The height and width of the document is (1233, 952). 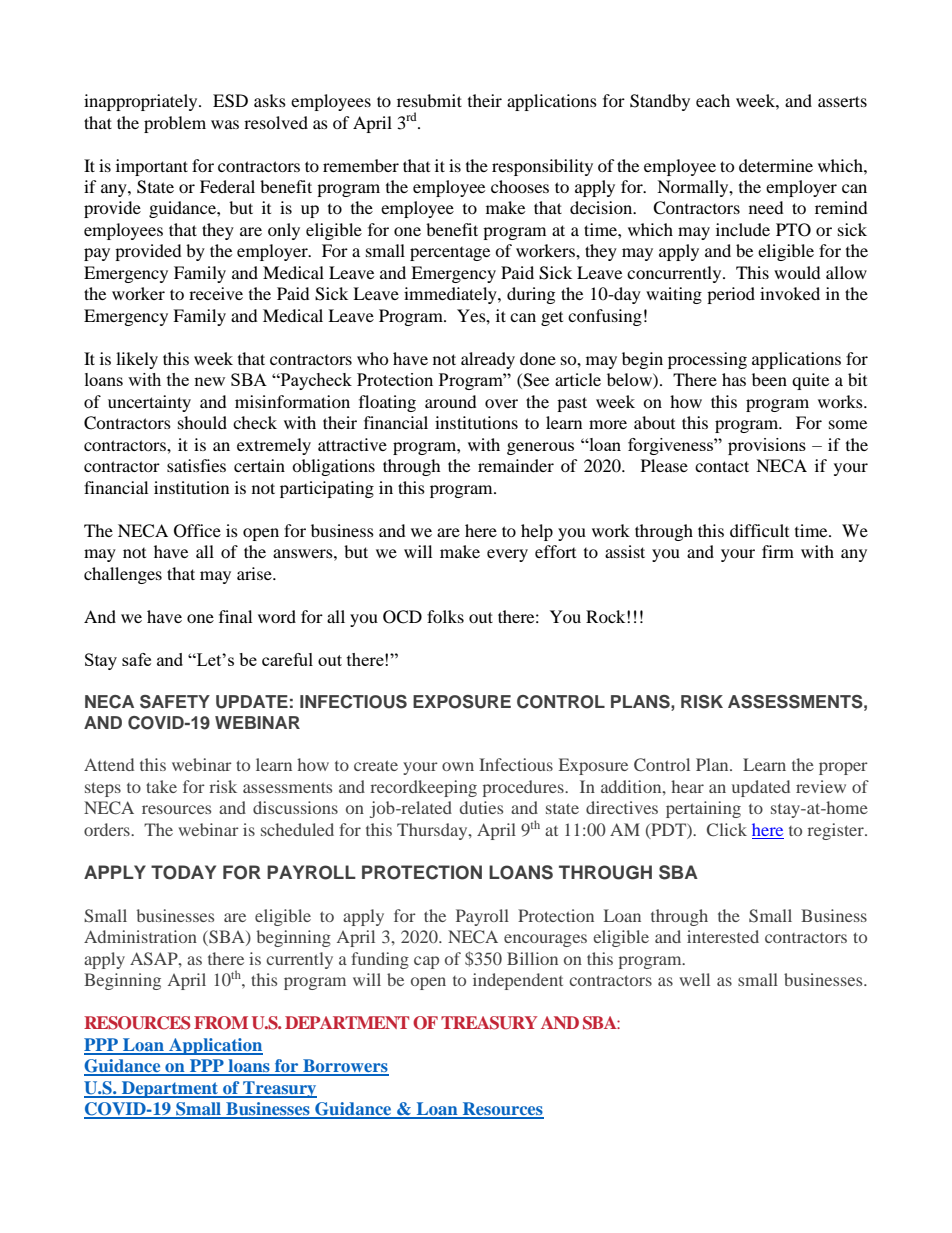 I want to click on difficult, so click(x=759, y=530).
